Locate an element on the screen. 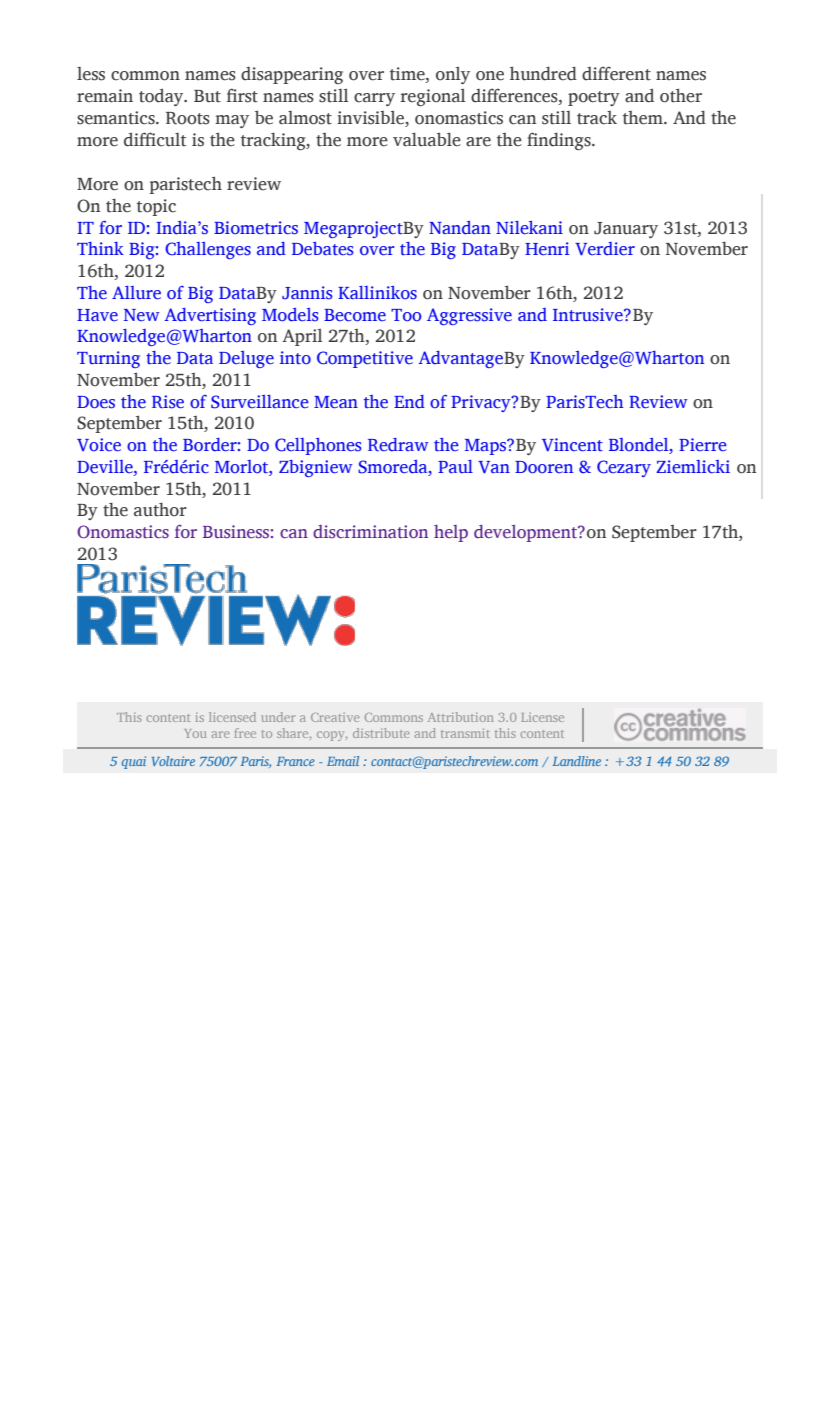 Image resolution: width=840 pixels, height=1402 pixels. poetry is located at coordinates (594, 98).
